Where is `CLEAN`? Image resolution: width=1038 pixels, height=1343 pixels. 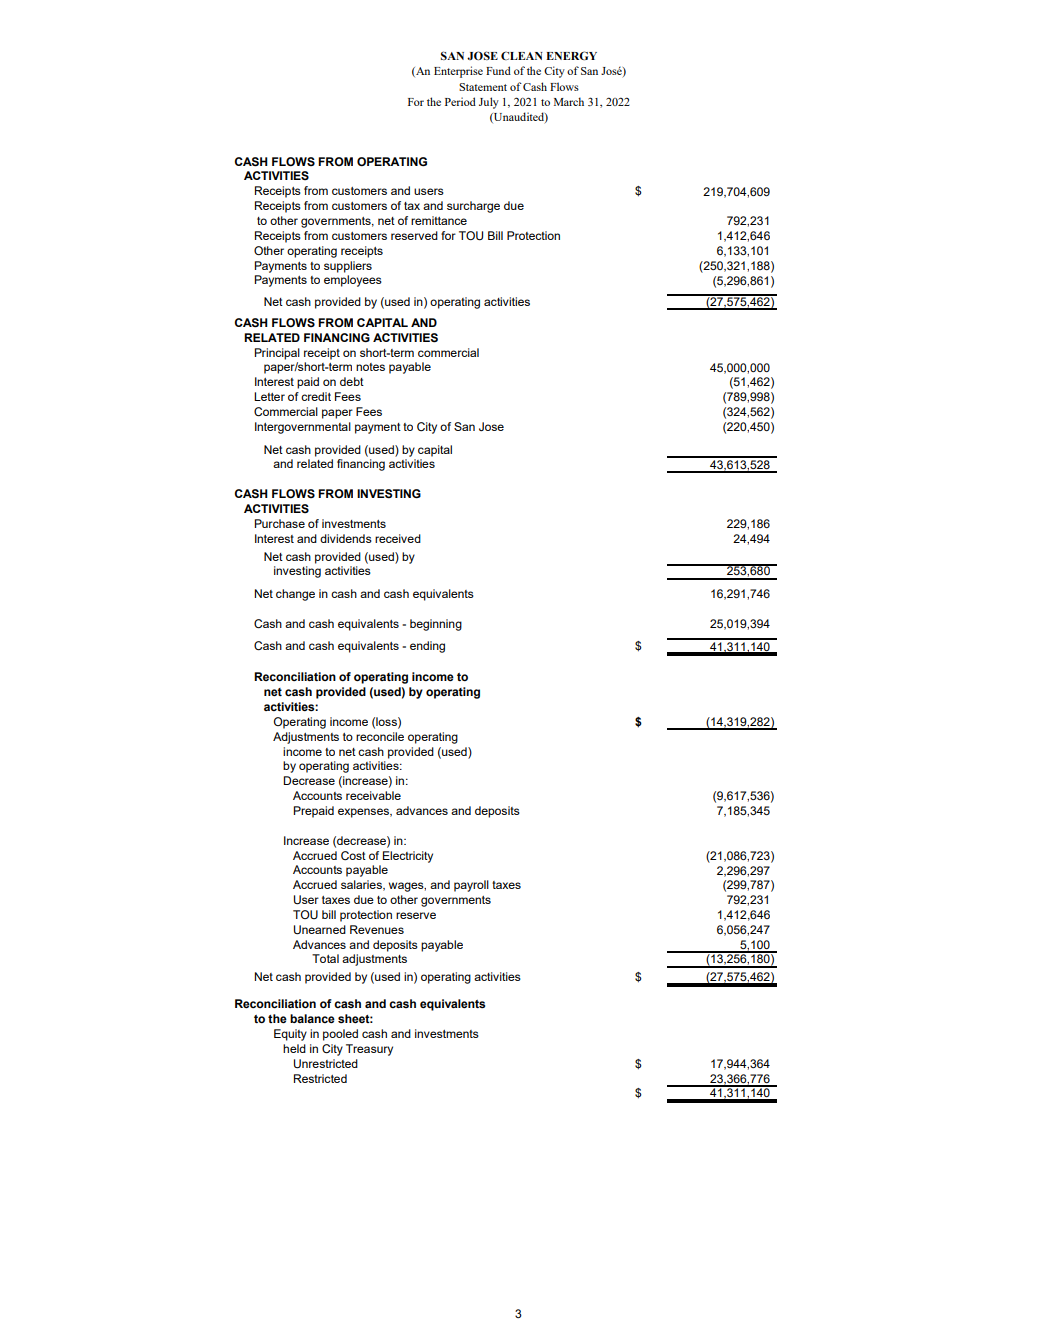 CLEAN is located at coordinates (522, 55).
